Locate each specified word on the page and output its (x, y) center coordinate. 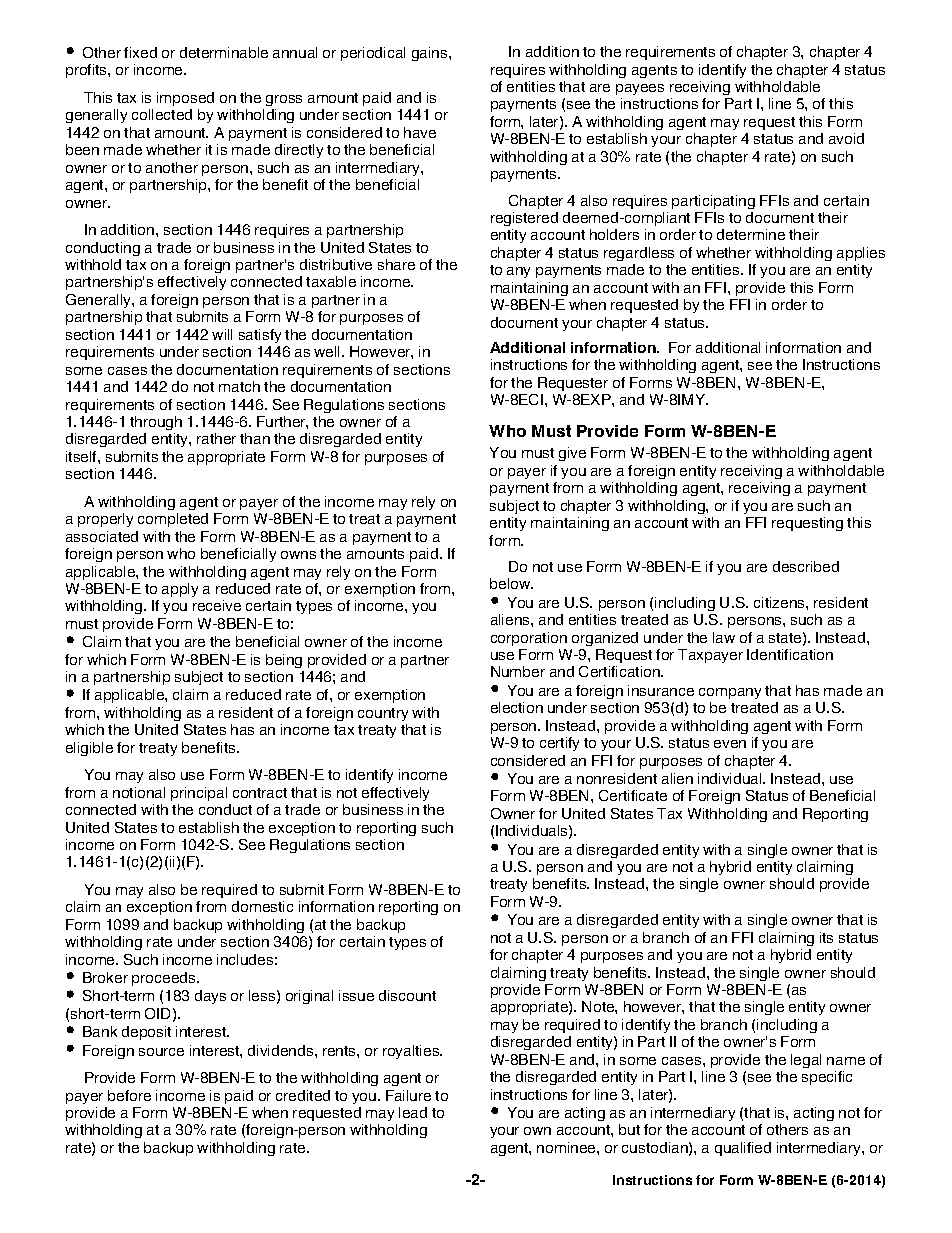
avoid (846, 138)
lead (413, 1112)
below (511, 583)
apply (180, 590)
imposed (185, 99)
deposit (146, 1033)
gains (431, 54)
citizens (780, 602)
